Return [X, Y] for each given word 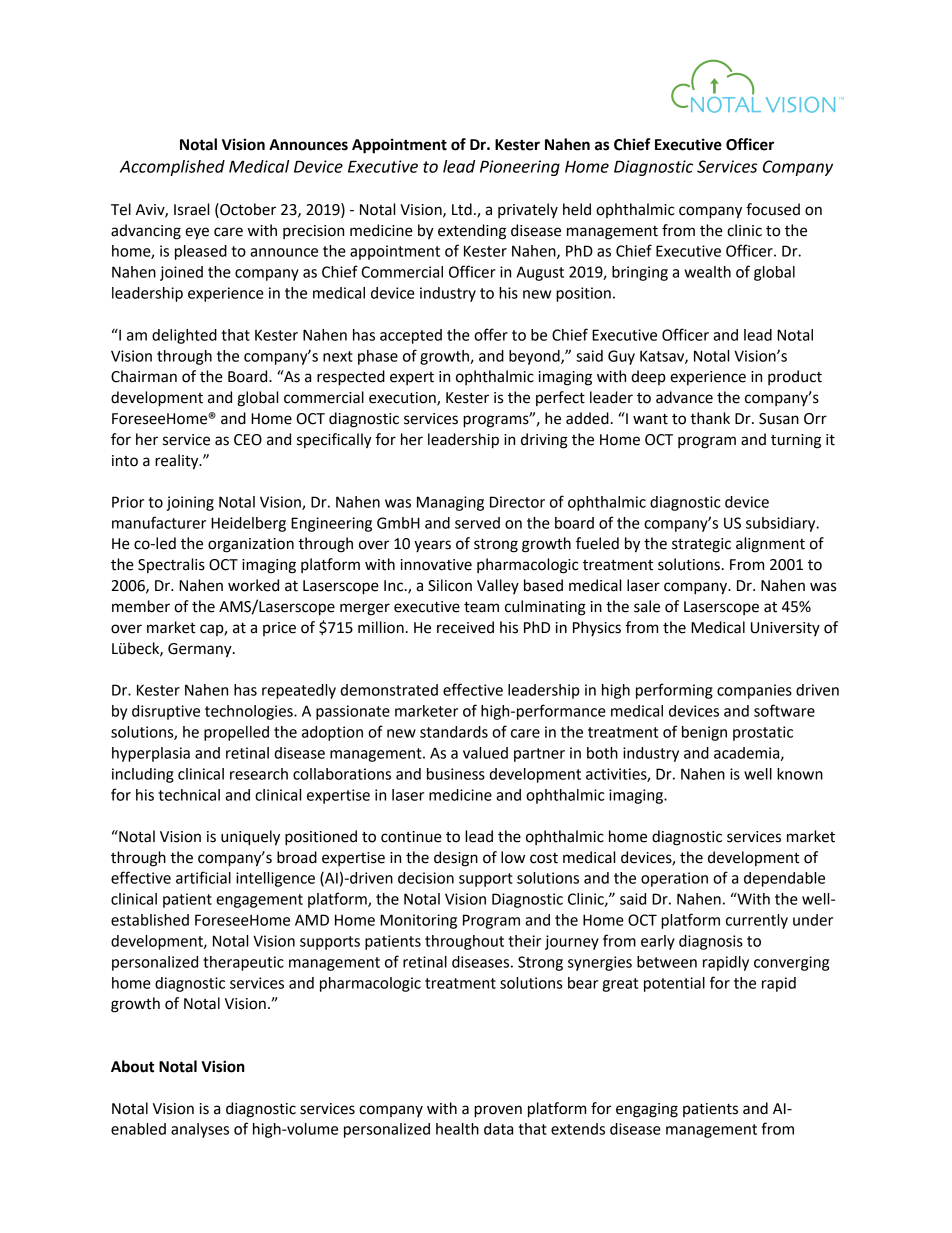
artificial [203, 877]
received [465, 627]
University [785, 629]
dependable [784, 879]
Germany [201, 650]
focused [773, 209]
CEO [248, 440]
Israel [191, 209]
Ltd [462, 209]
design [456, 859]
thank [710, 418]
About [132, 1066]
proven [498, 1111]
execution [403, 399]
